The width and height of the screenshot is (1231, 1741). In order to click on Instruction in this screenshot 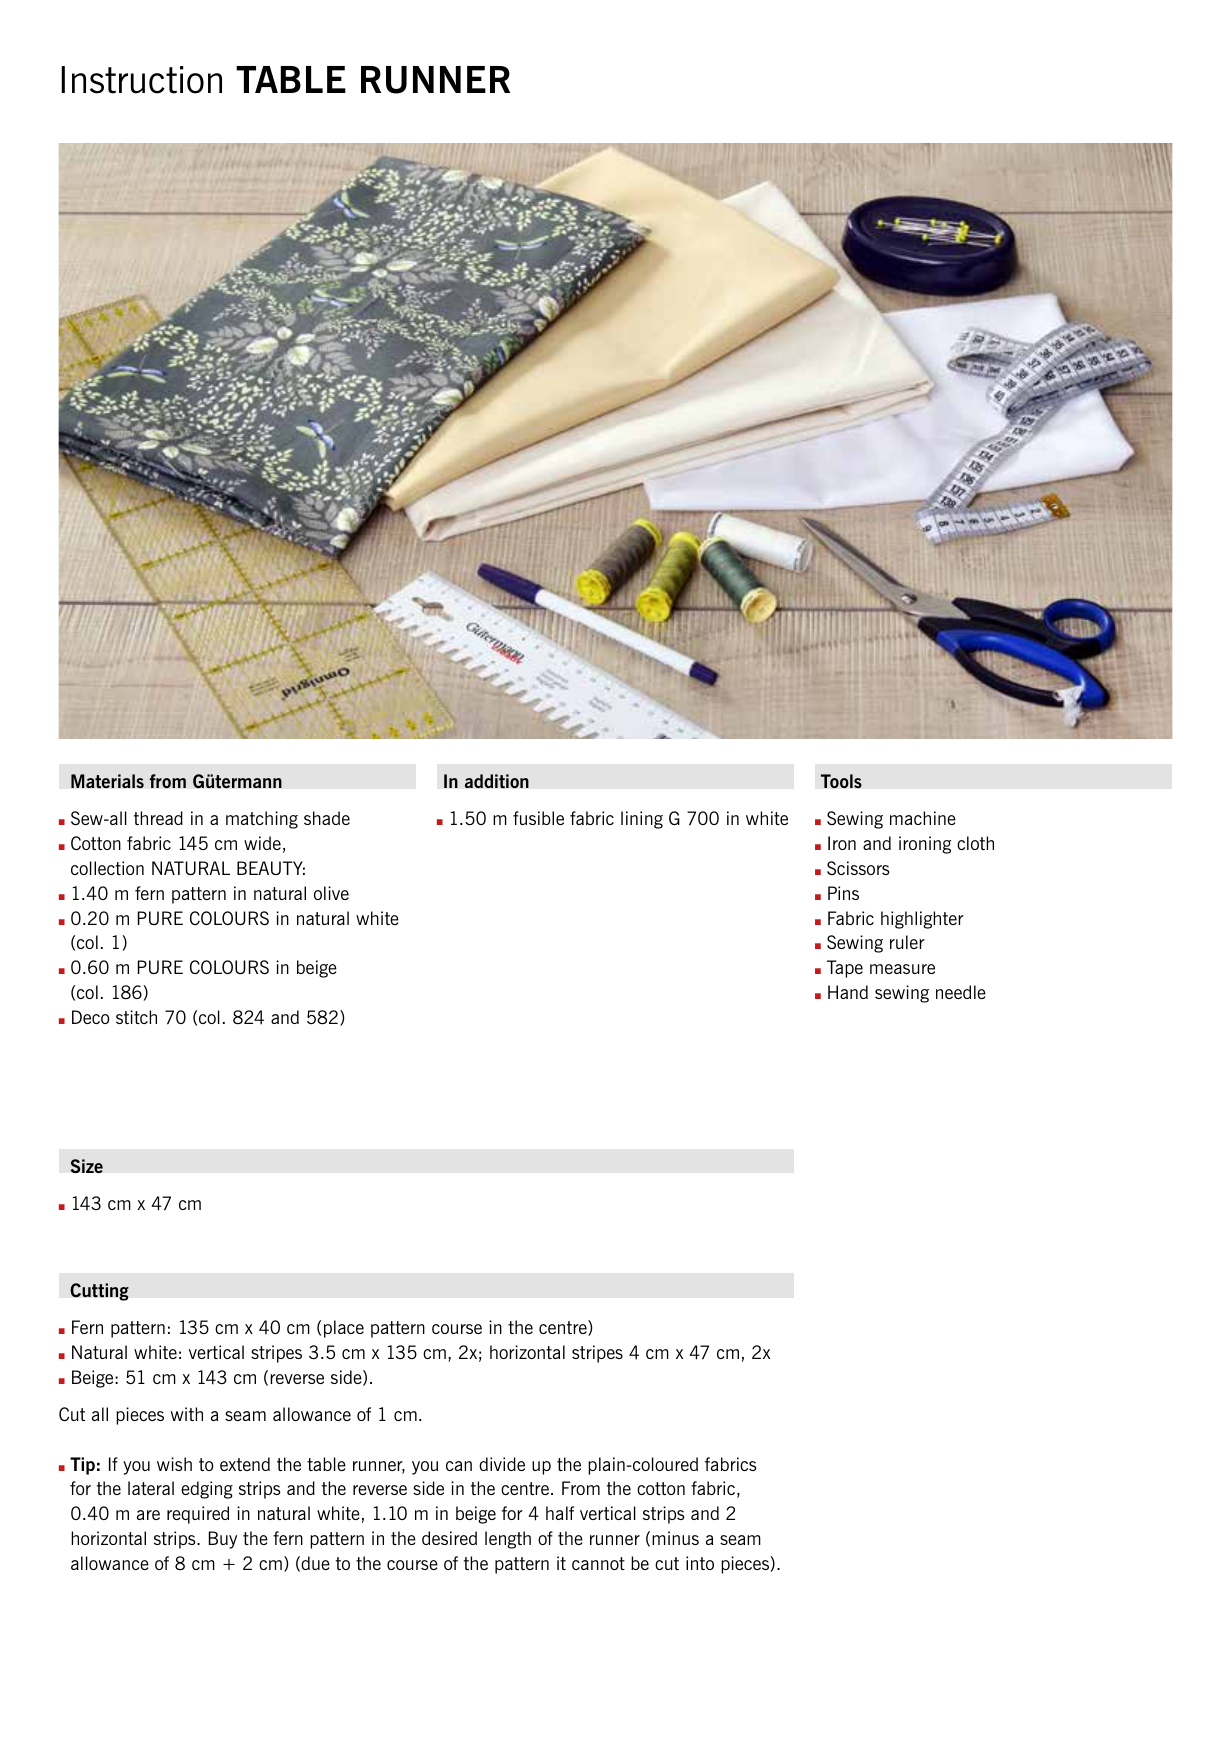, I will do `click(141, 80)`.
